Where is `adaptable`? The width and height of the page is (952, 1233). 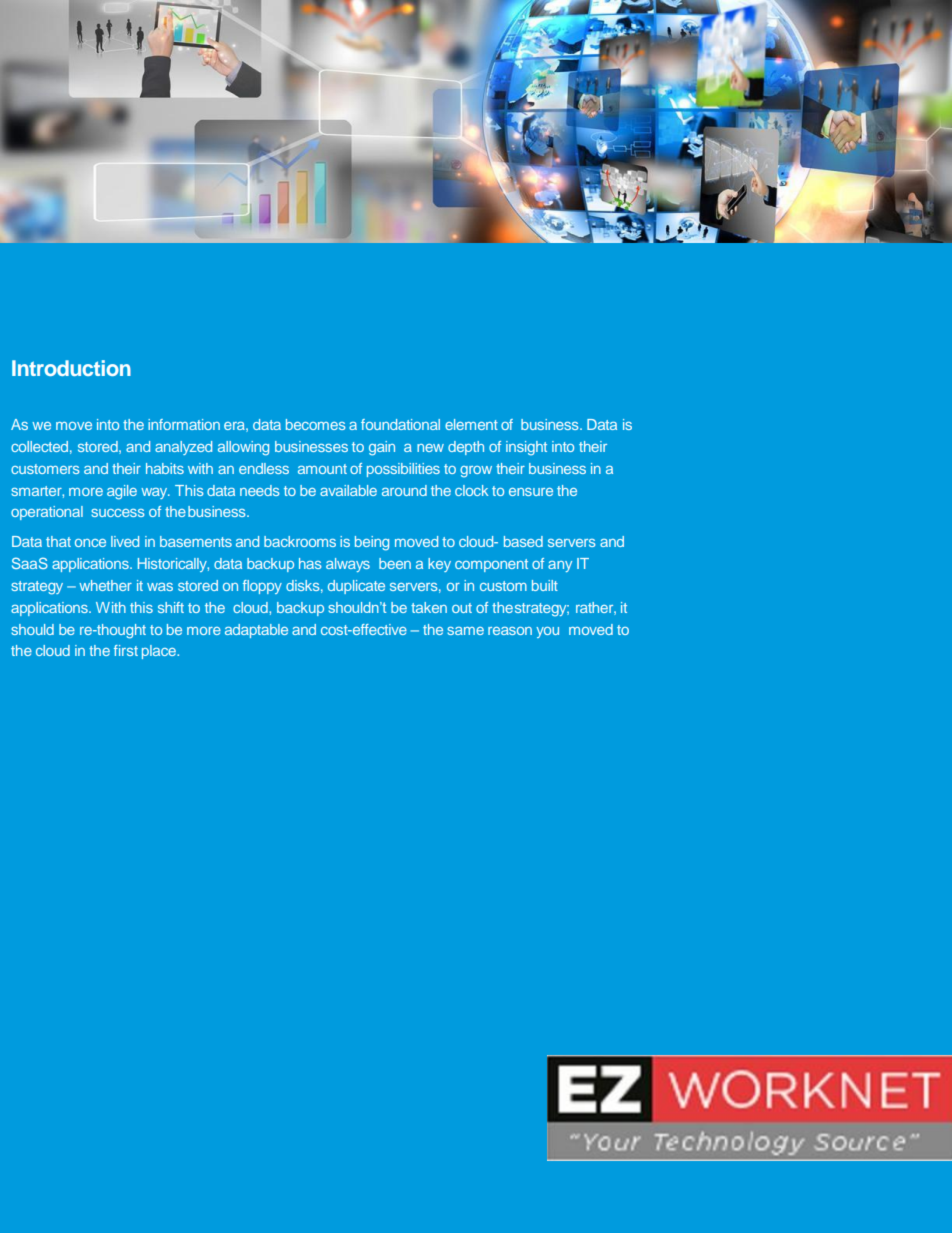 adaptable is located at coordinates (256, 631).
